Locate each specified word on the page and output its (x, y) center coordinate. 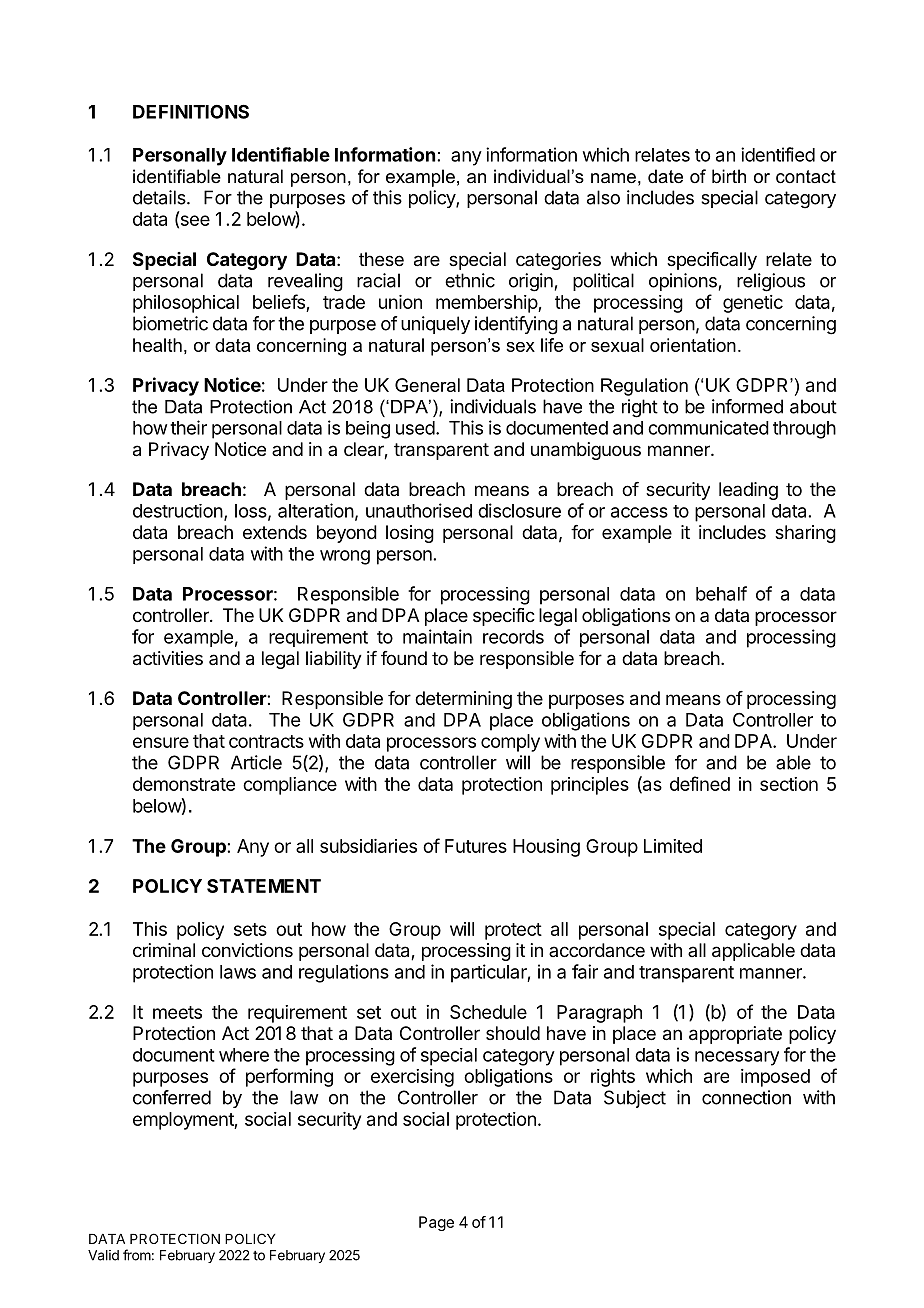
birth (729, 176)
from (137, 1255)
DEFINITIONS (191, 111)
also (603, 197)
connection (746, 1097)
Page (436, 1223)
